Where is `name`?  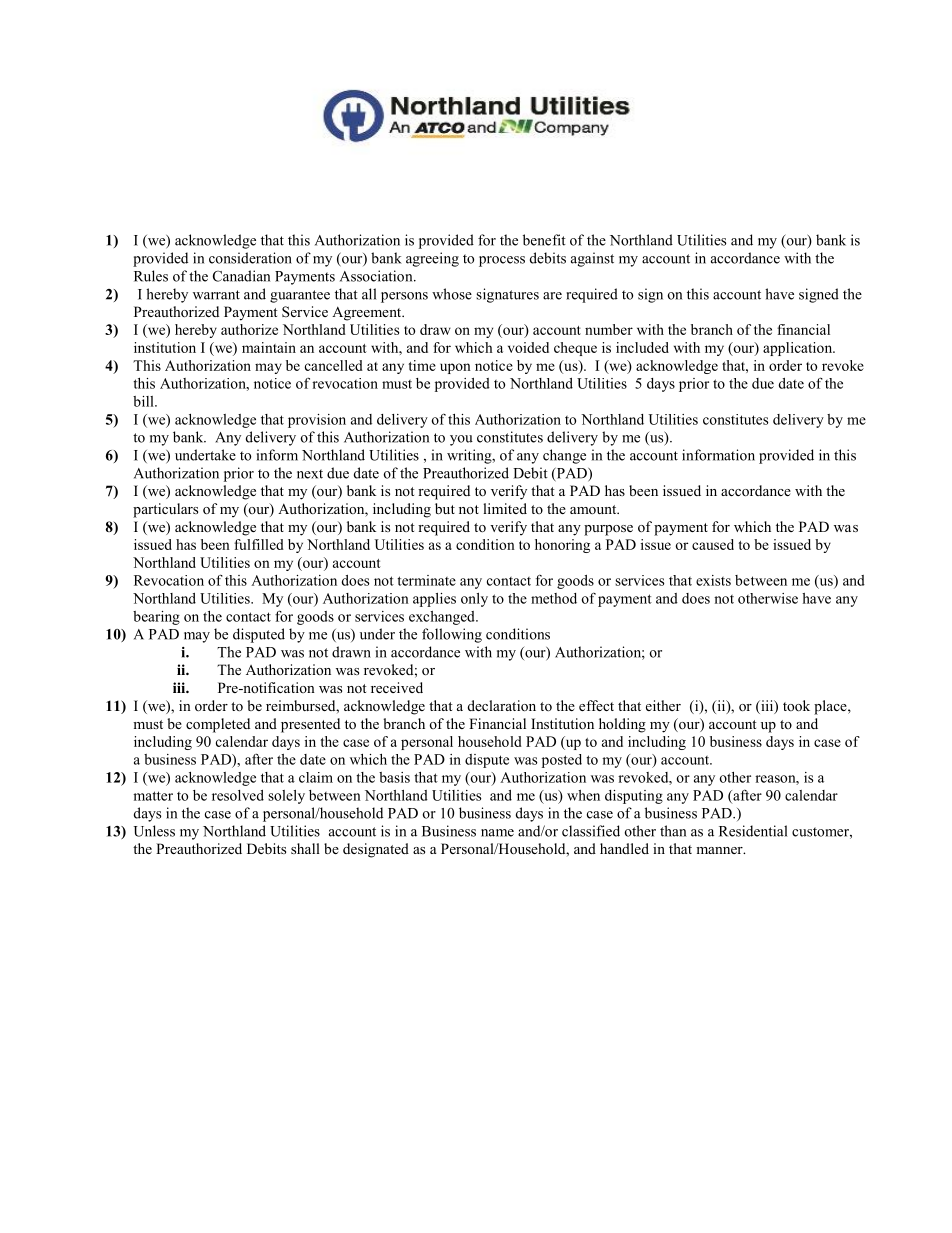
name is located at coordinates (497, 833).
